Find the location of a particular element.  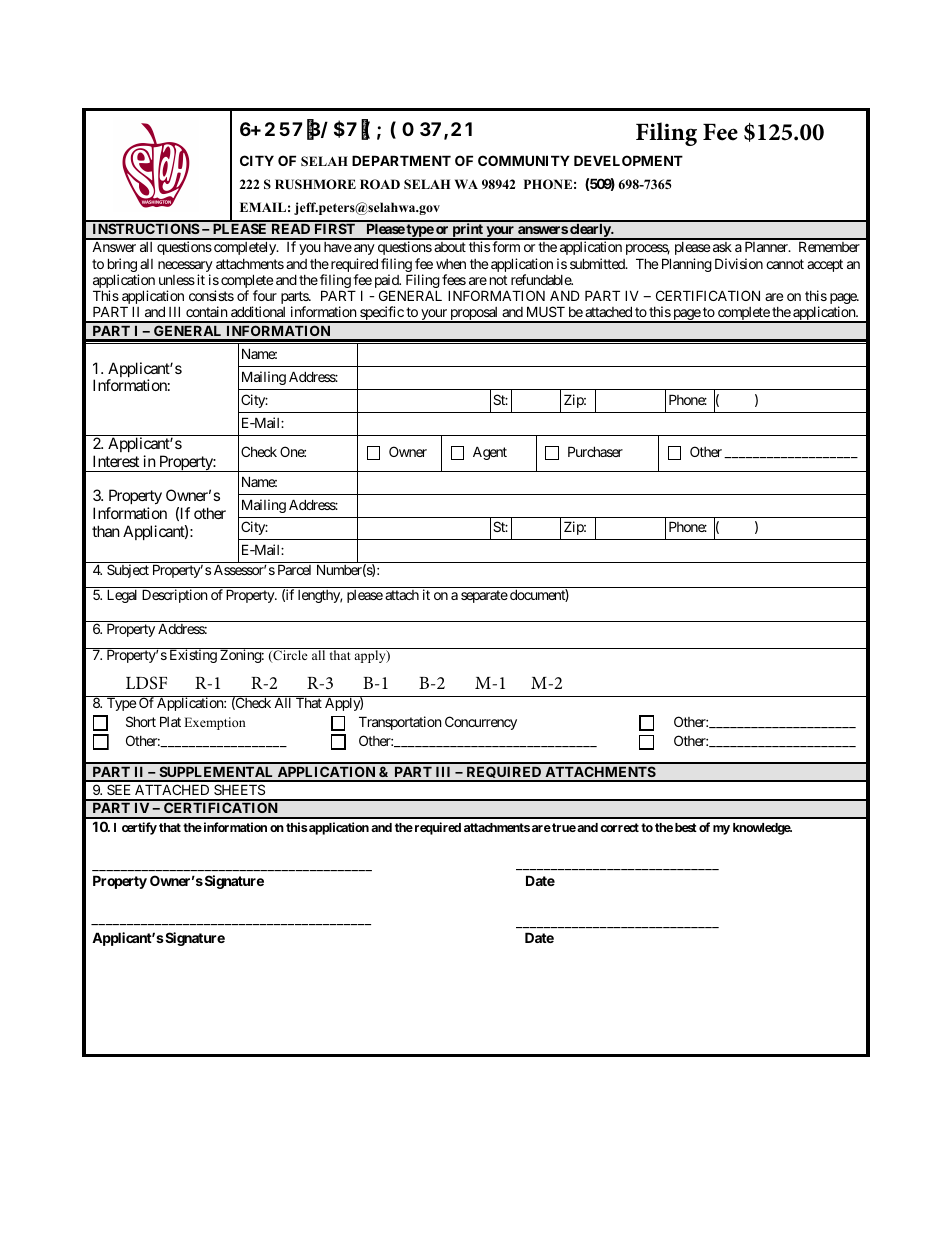

Description is located at coordinates (174, 596).
